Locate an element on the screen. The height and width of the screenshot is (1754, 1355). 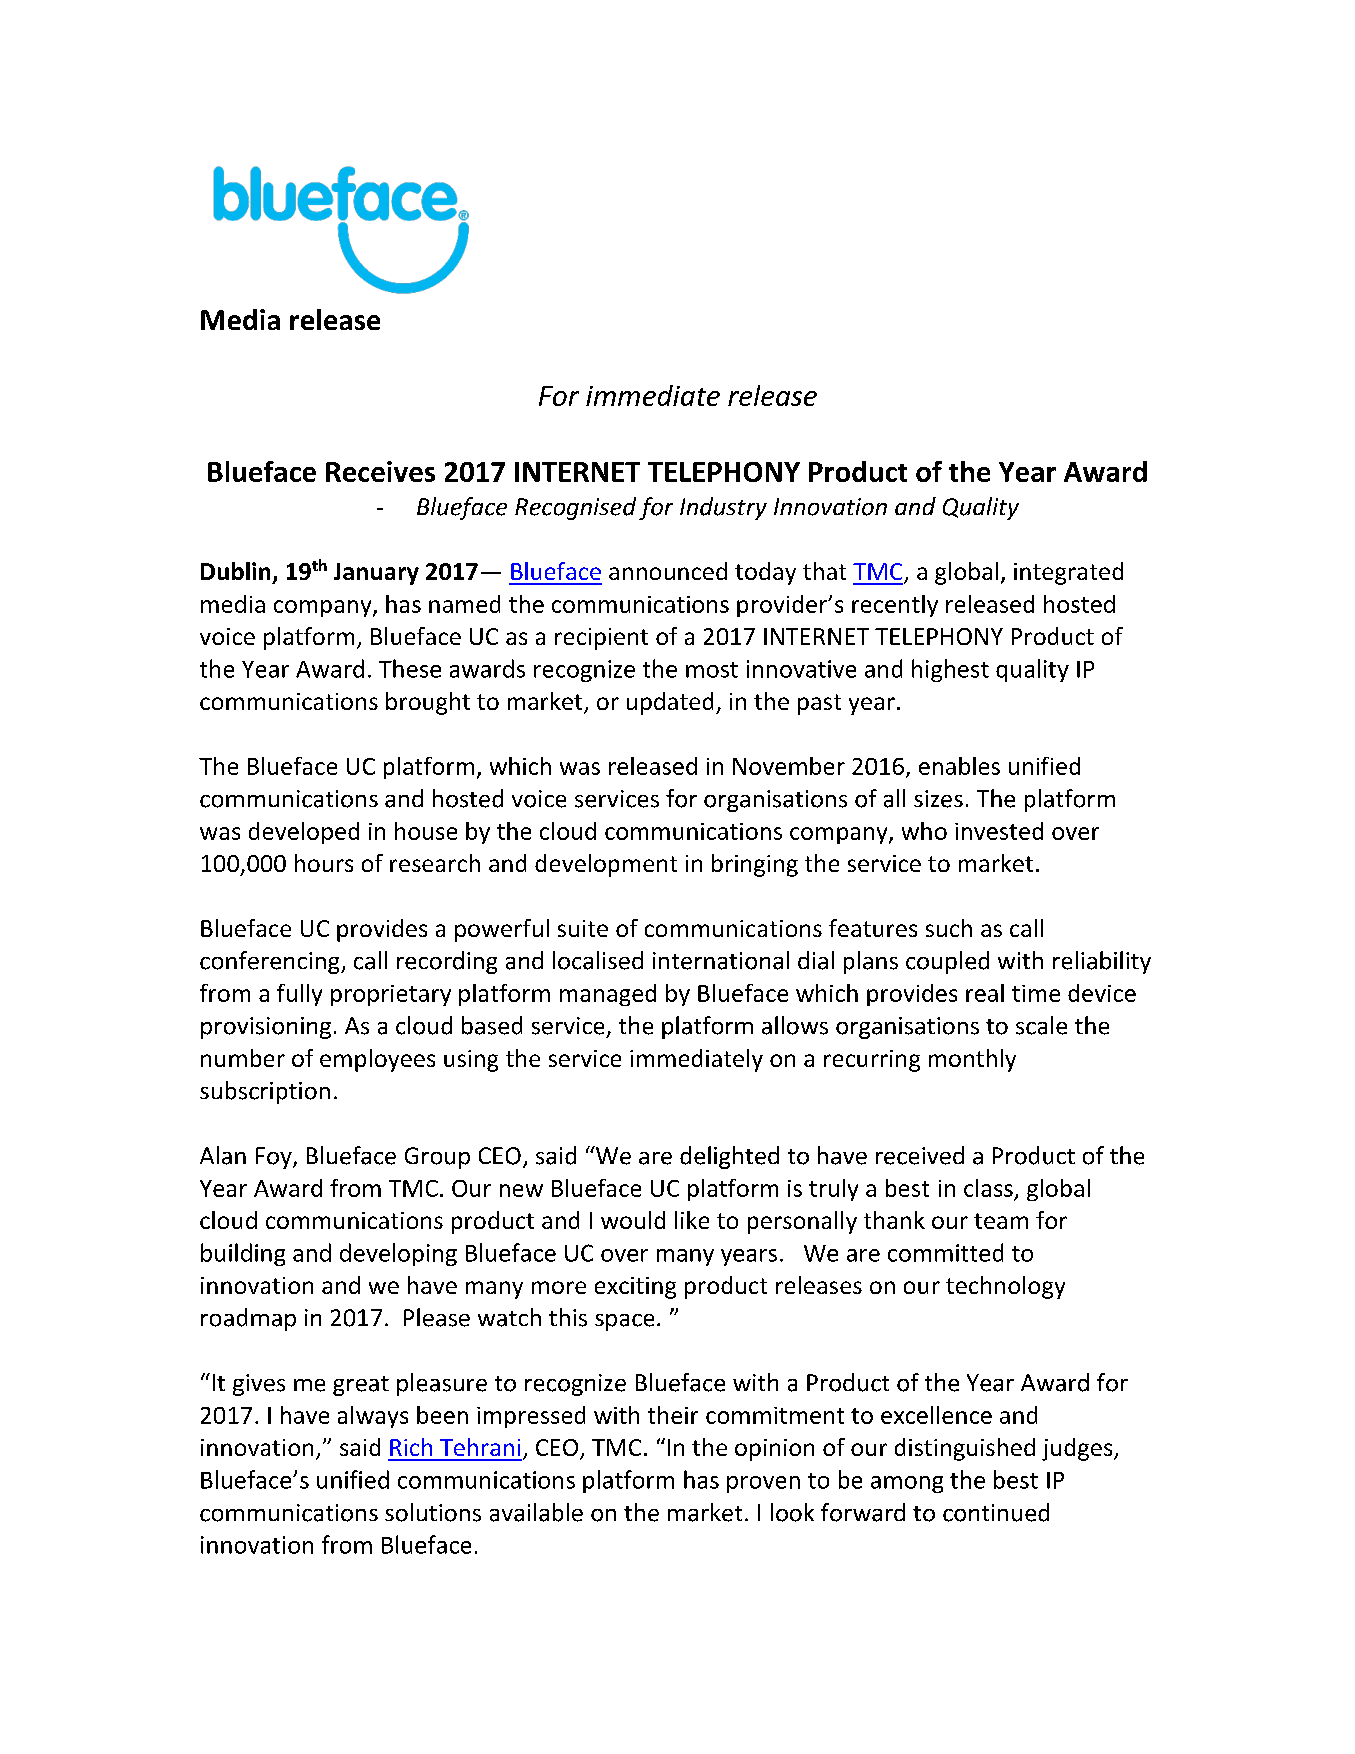
Foy is located at coordinates (275, 1158).
